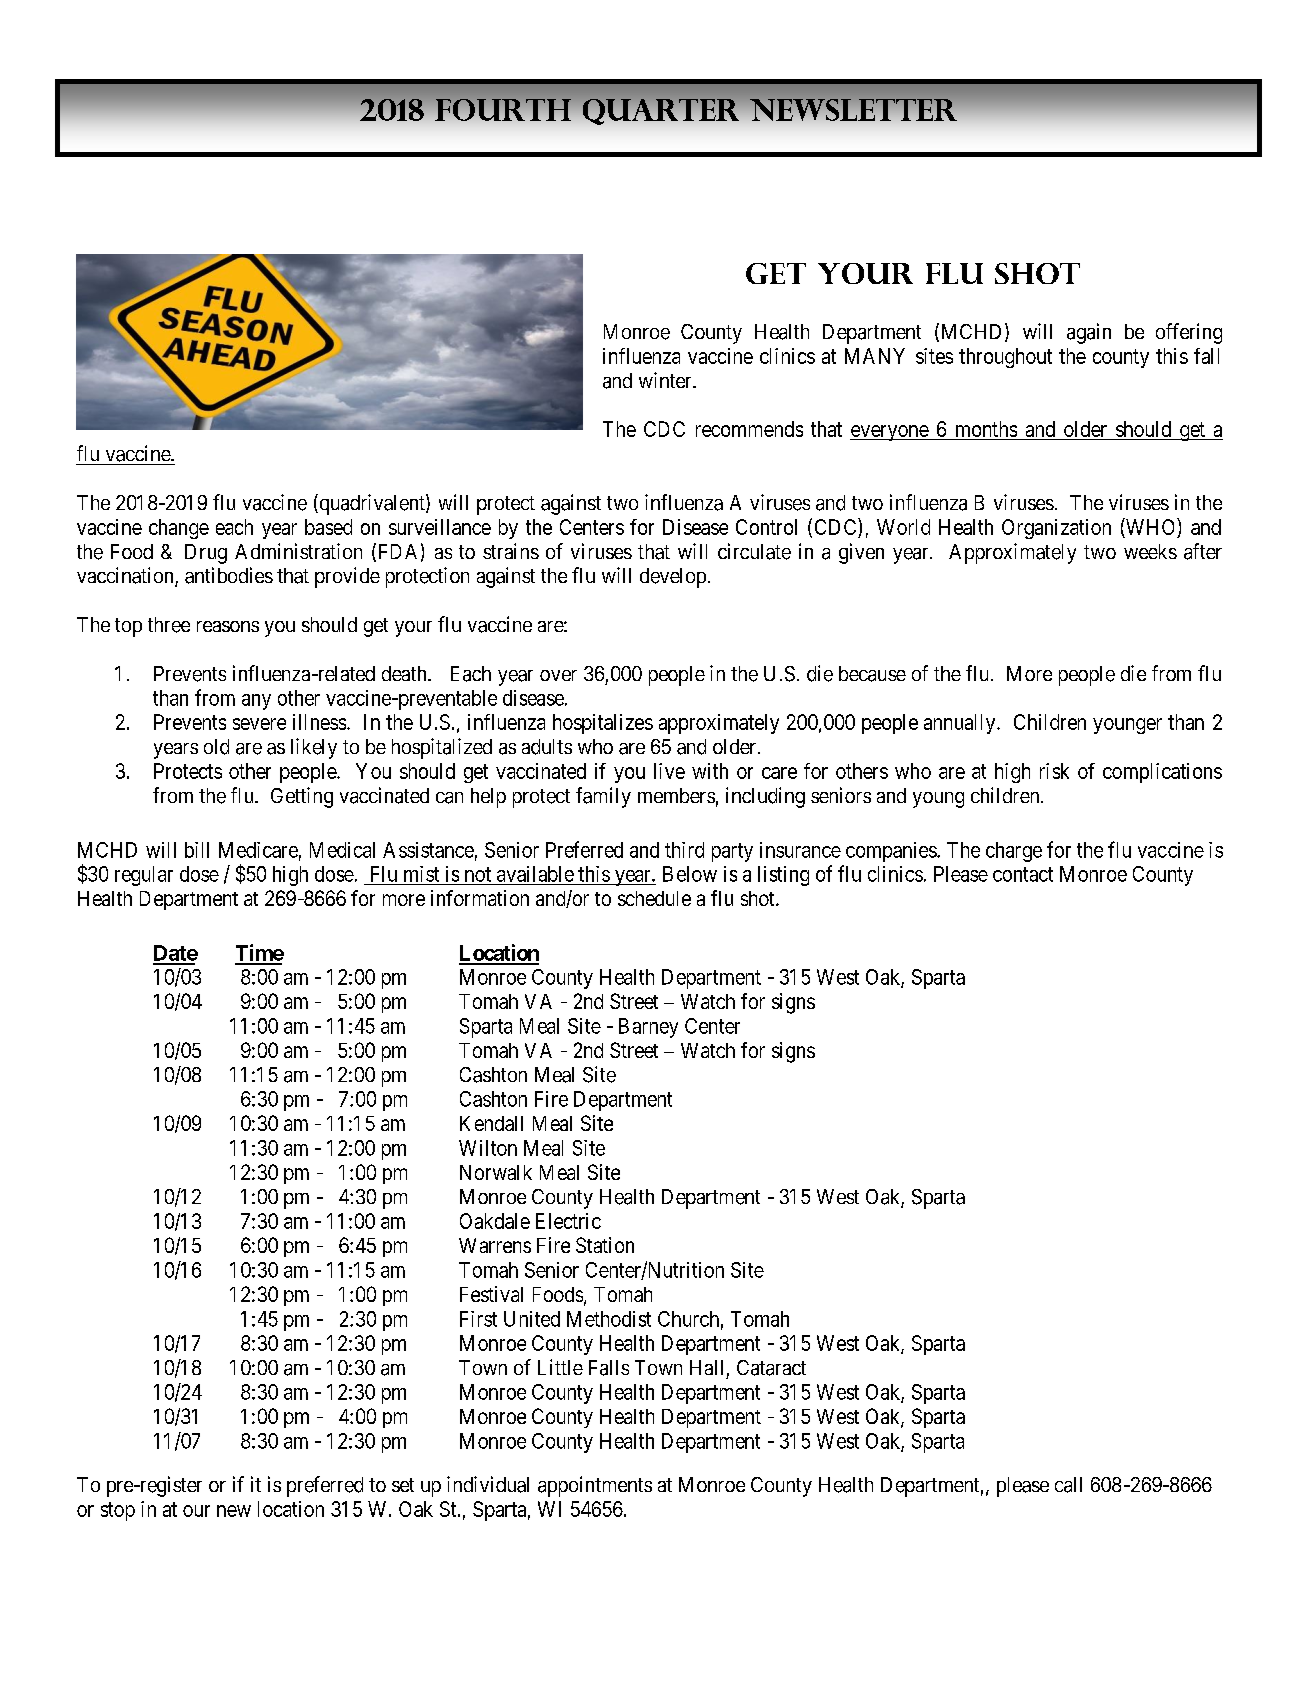  Describe the element at coordinates (595, 1486) in the document. I see `appointments` at that location.
